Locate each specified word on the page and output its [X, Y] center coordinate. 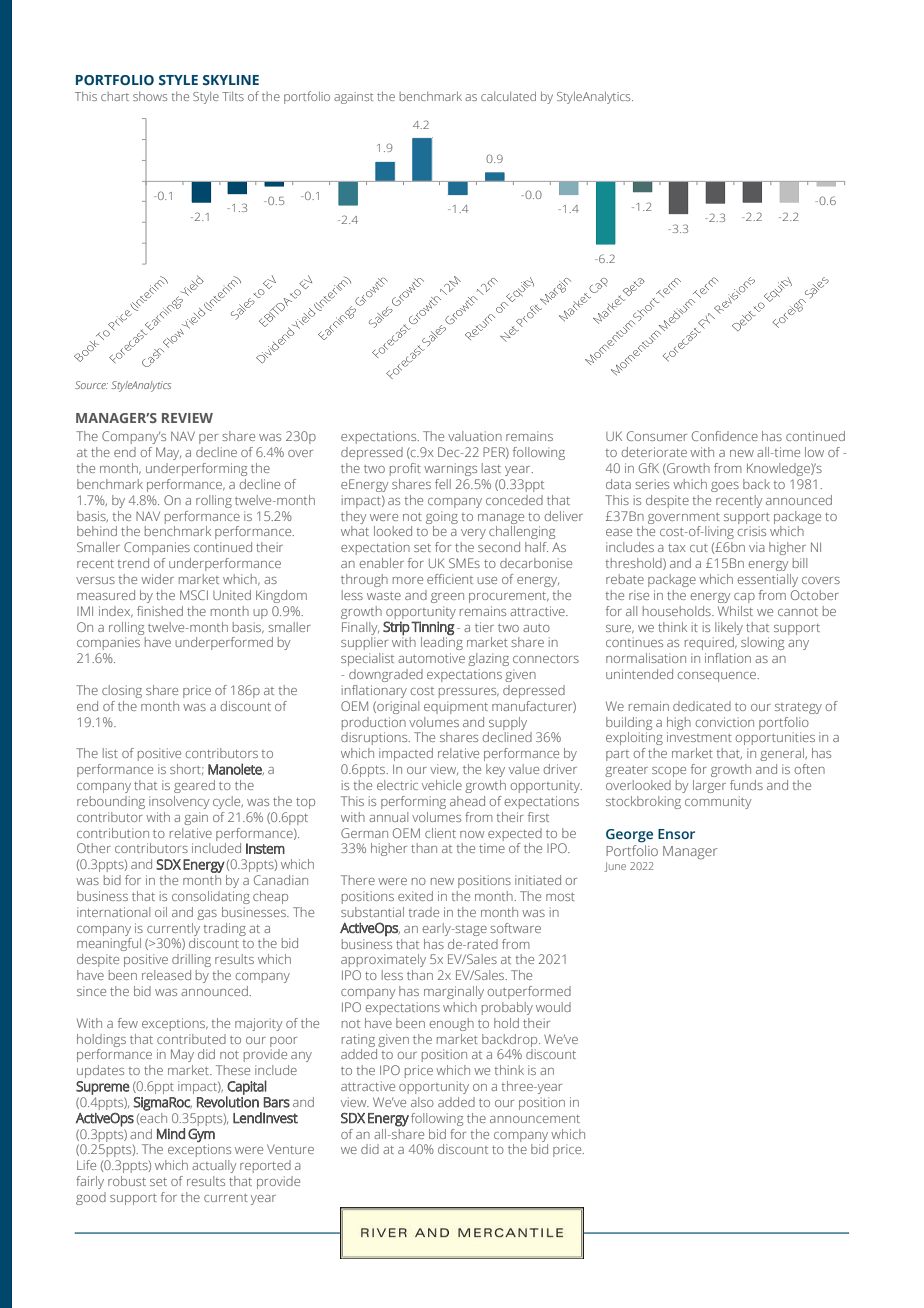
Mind [171, 1133]
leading [442, 643]
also [422, 1102]
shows [150, 96]
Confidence [725, 436]
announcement [535, 1119]
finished [160, 611]
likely [729, 628]
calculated [508, 96]
